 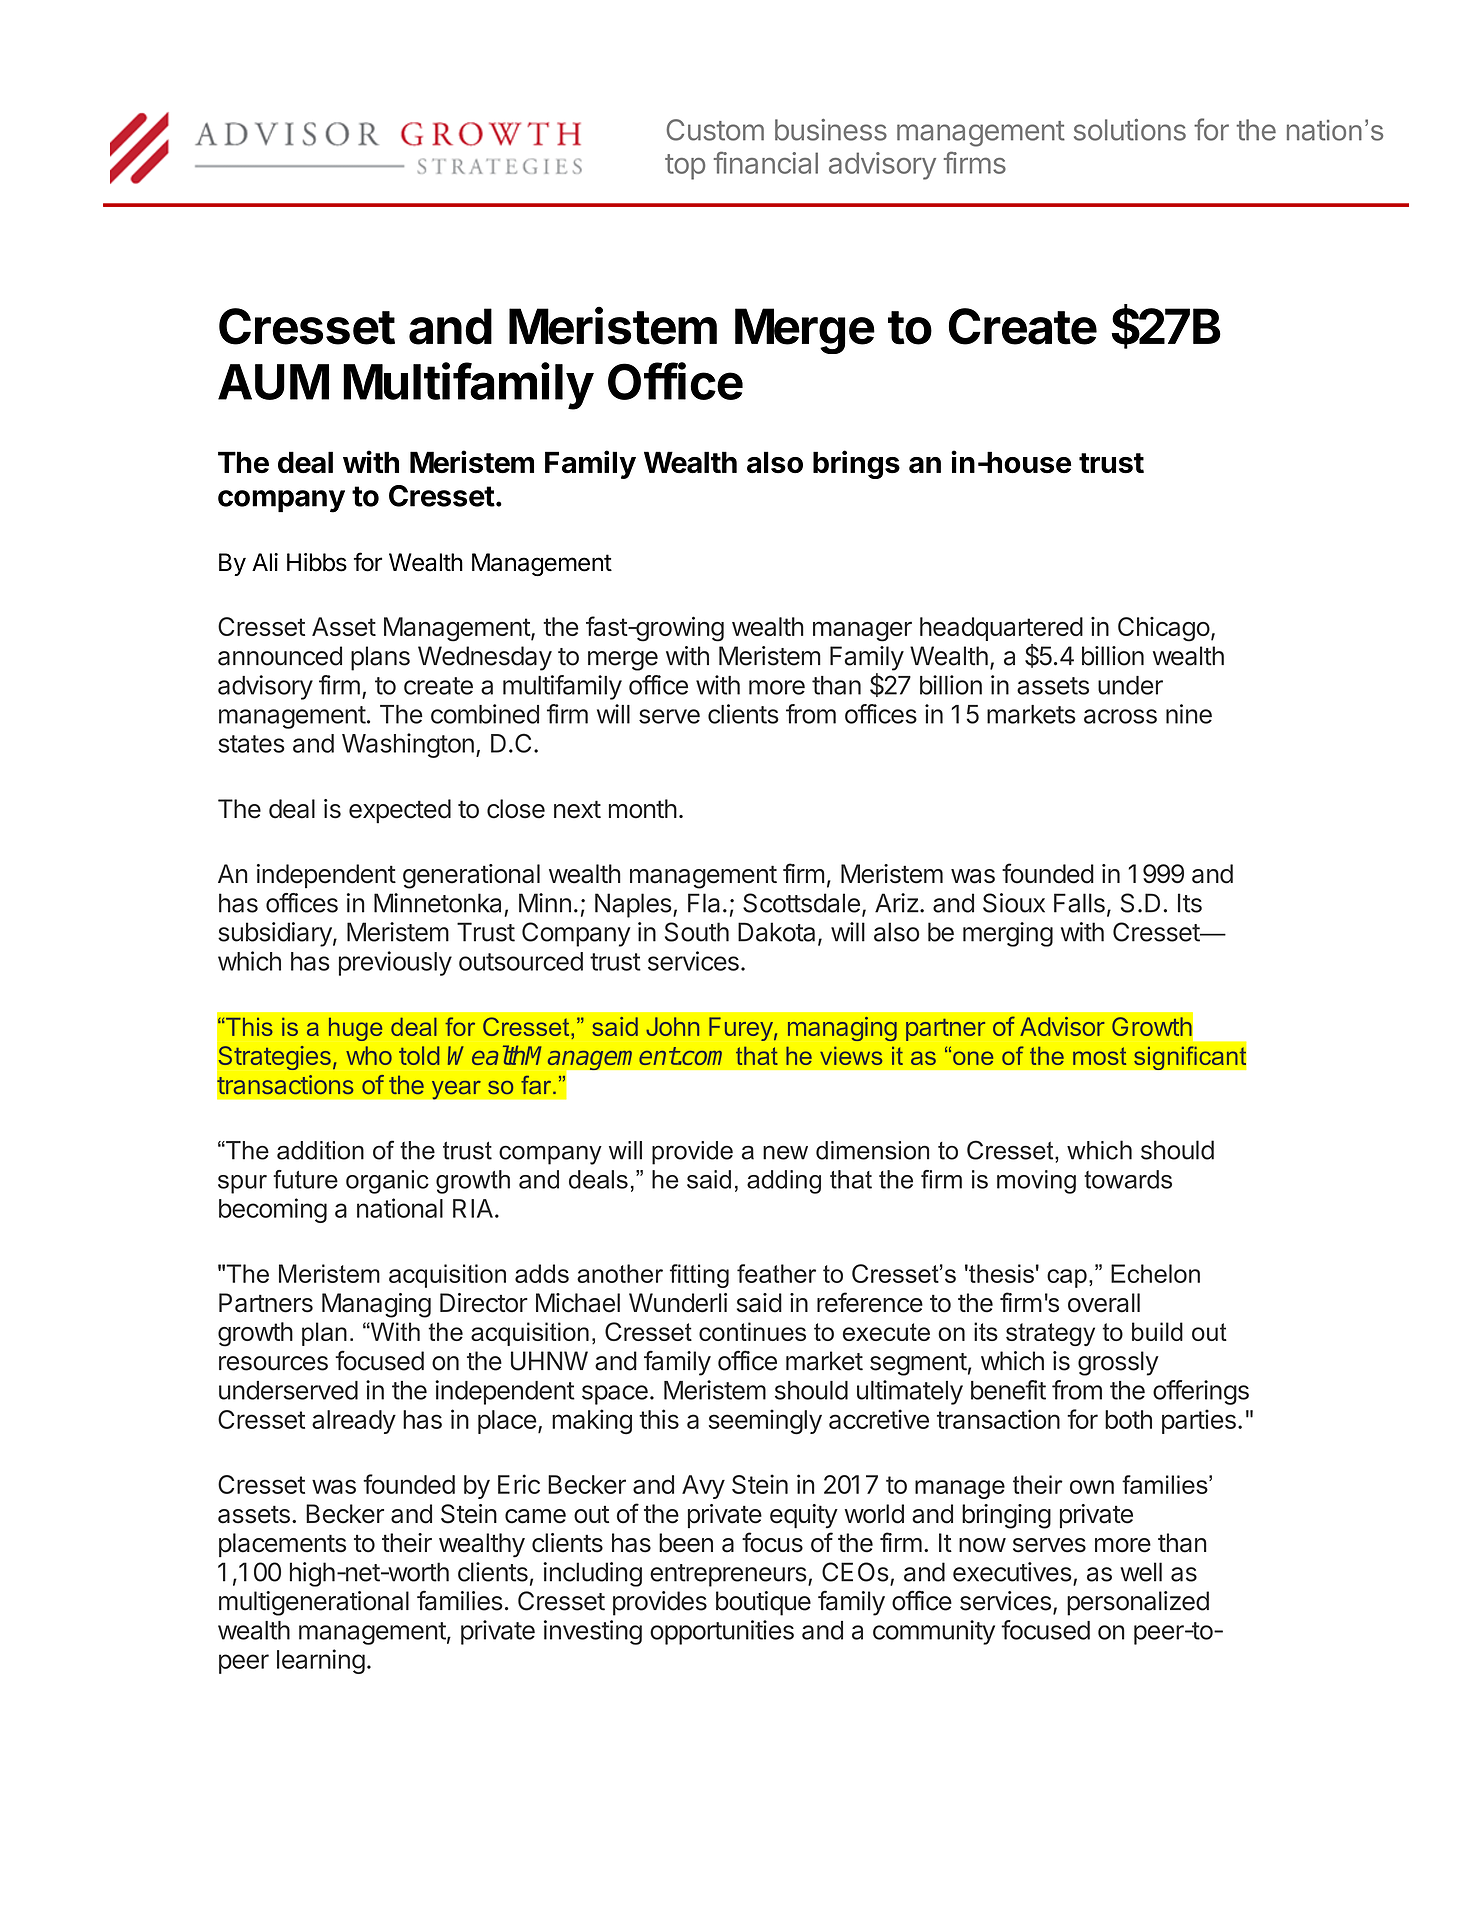 I want to click on Hibbs, so click(x=317, y=562).
